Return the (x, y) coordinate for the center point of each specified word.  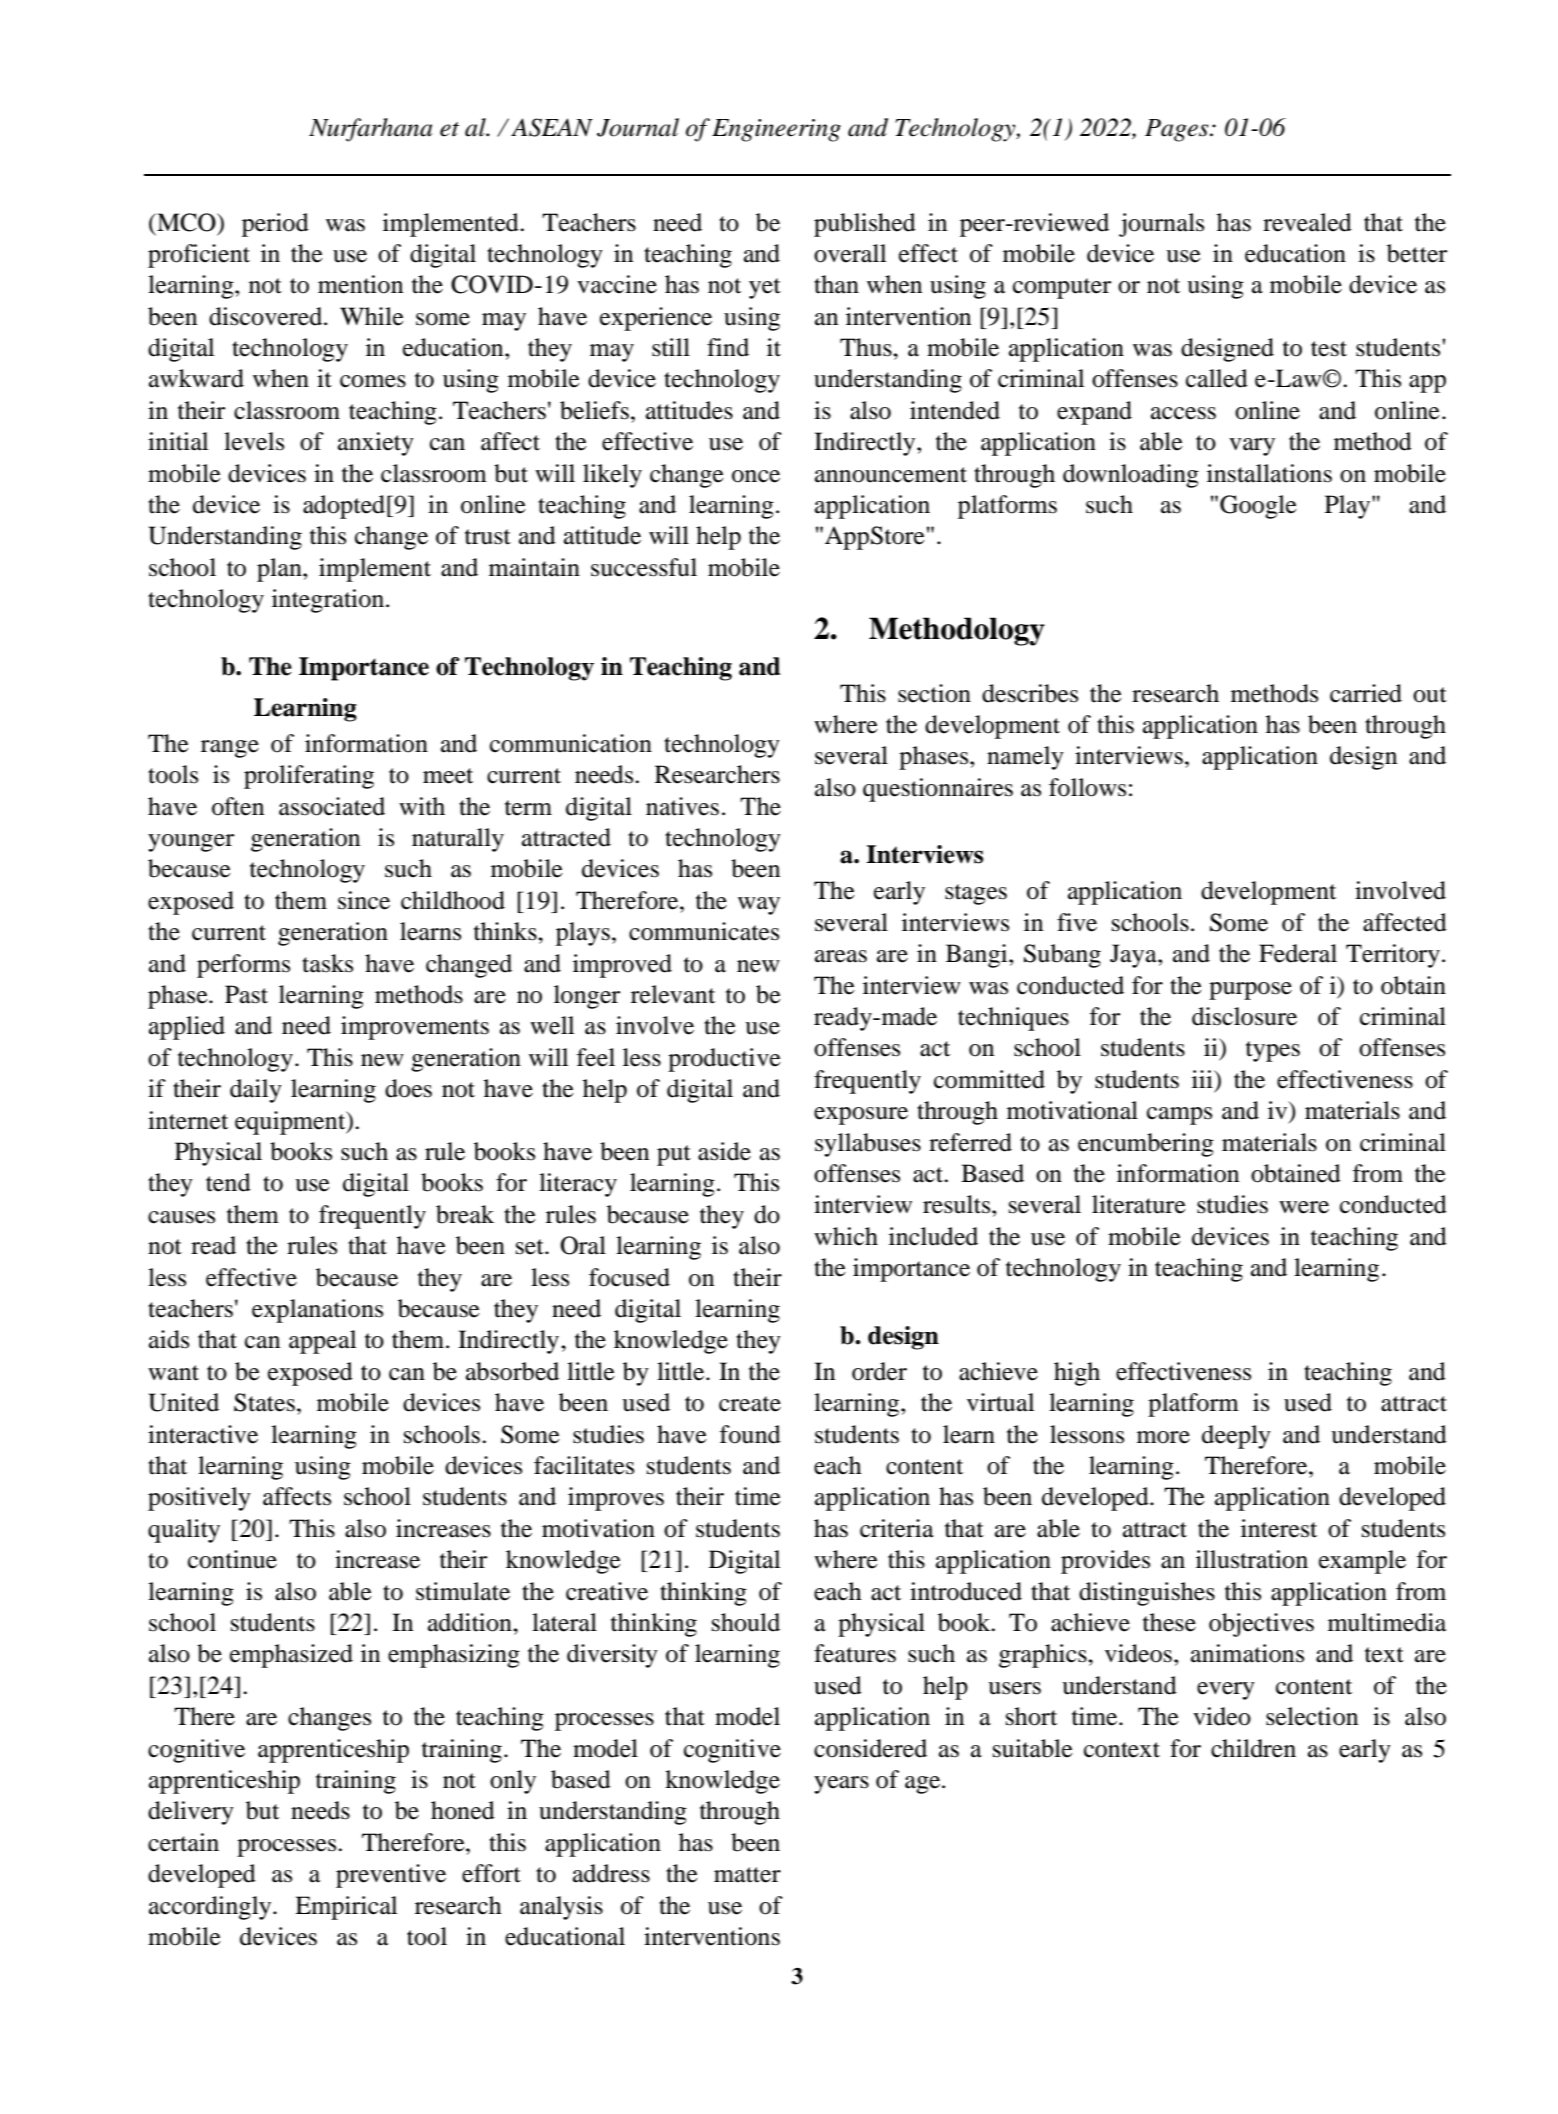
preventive (391, 1876)
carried (1366, 693)
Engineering (776, 130)
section (934, 693)
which (846, 1236)
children (1253, 1748)
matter (747, 1875)
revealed (1307, 222)
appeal (322, 1342)
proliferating (309, 777)
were (1304, 1207)
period (275, 225)
